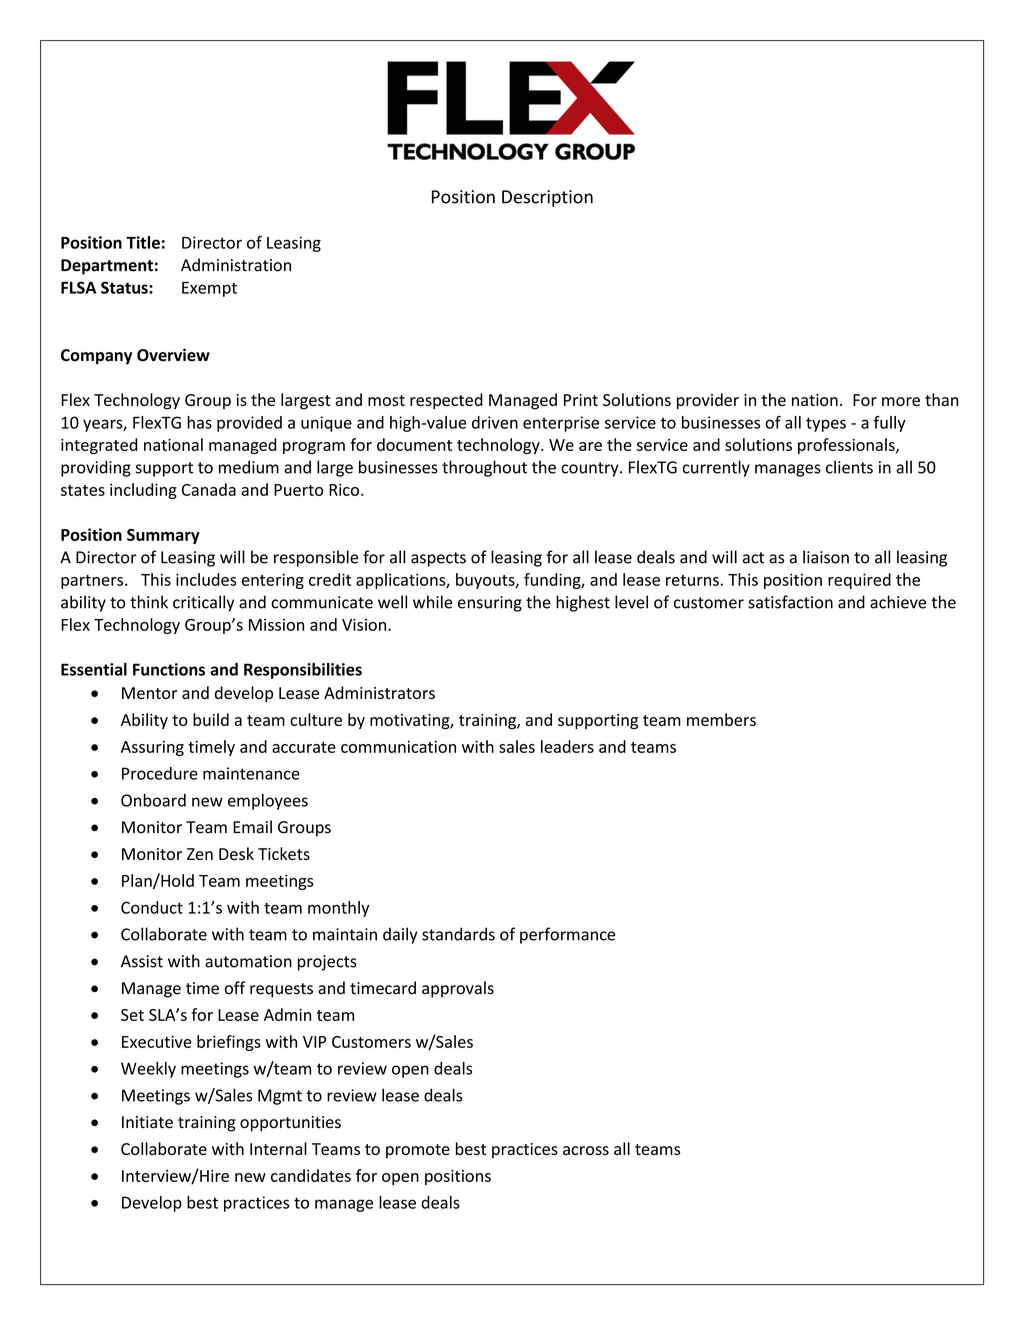  What do you see at coordinates (567, 746) in the page?
I see `leaders` at bounding box center [567, 746].
